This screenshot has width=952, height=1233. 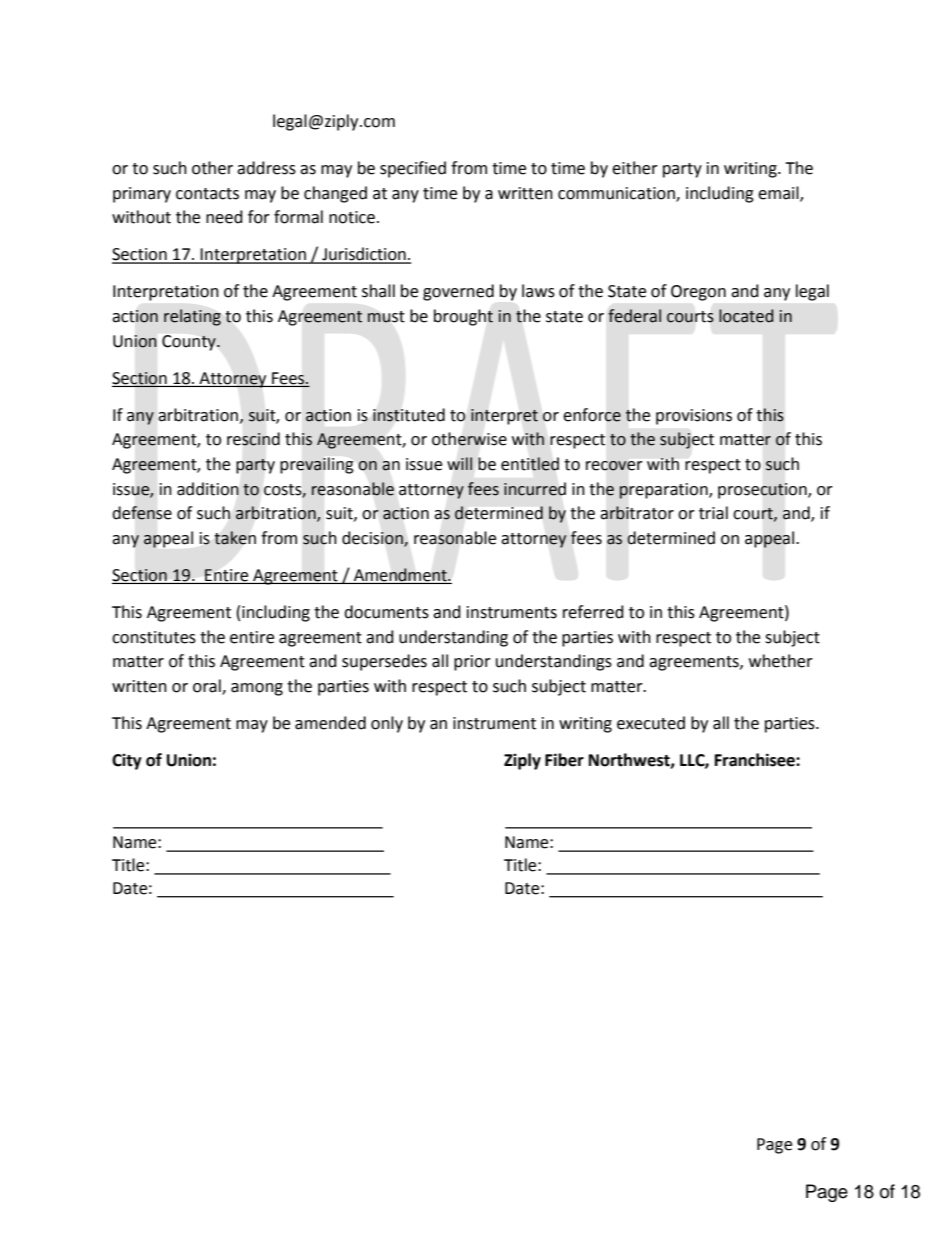 I want to click on contacts, so click(x=207, y=194).
